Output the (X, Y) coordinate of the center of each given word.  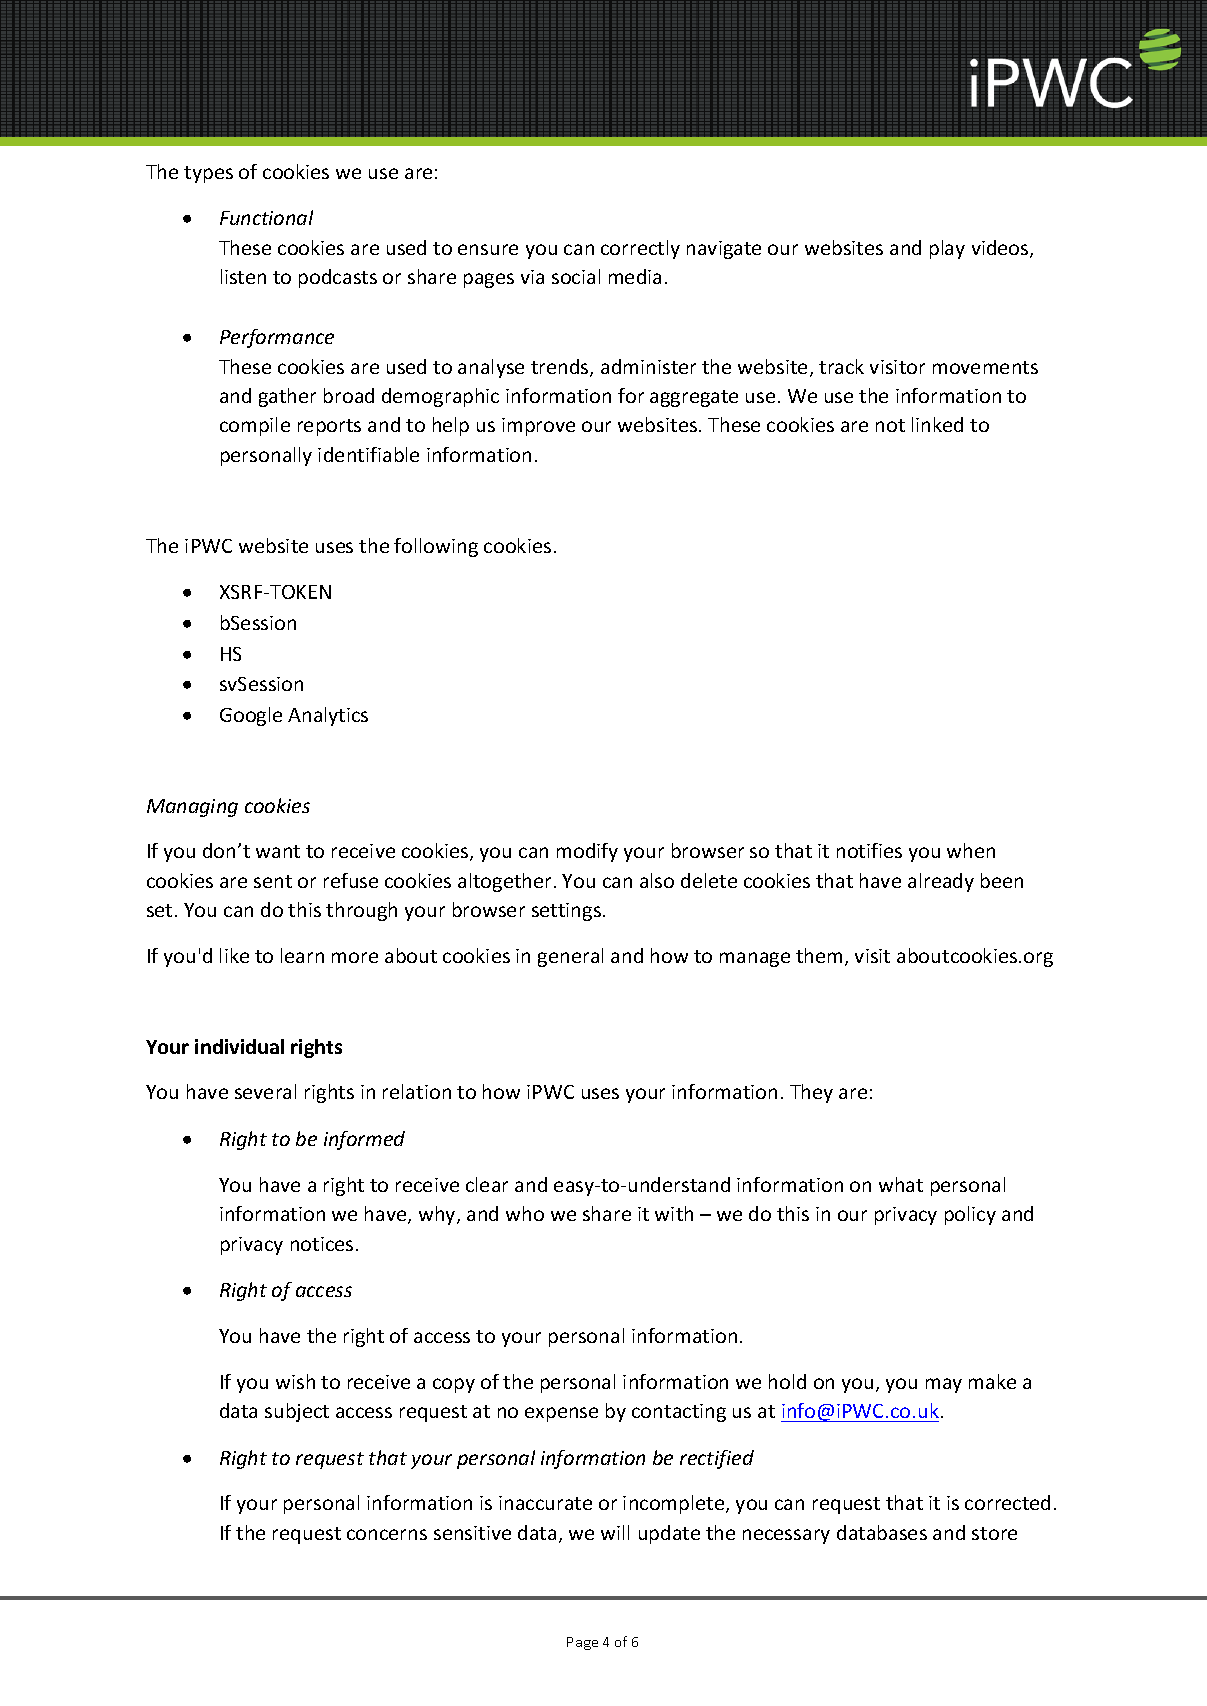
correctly (640, 249)
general (570, 957)
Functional (266, 217)
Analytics (328, 716)
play (947, 249)
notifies (869, 850)
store (994, 1533)
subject (297, 1412)
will (615, 1532)
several (265, 1091)
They (811, 1093)
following (436, 547)
